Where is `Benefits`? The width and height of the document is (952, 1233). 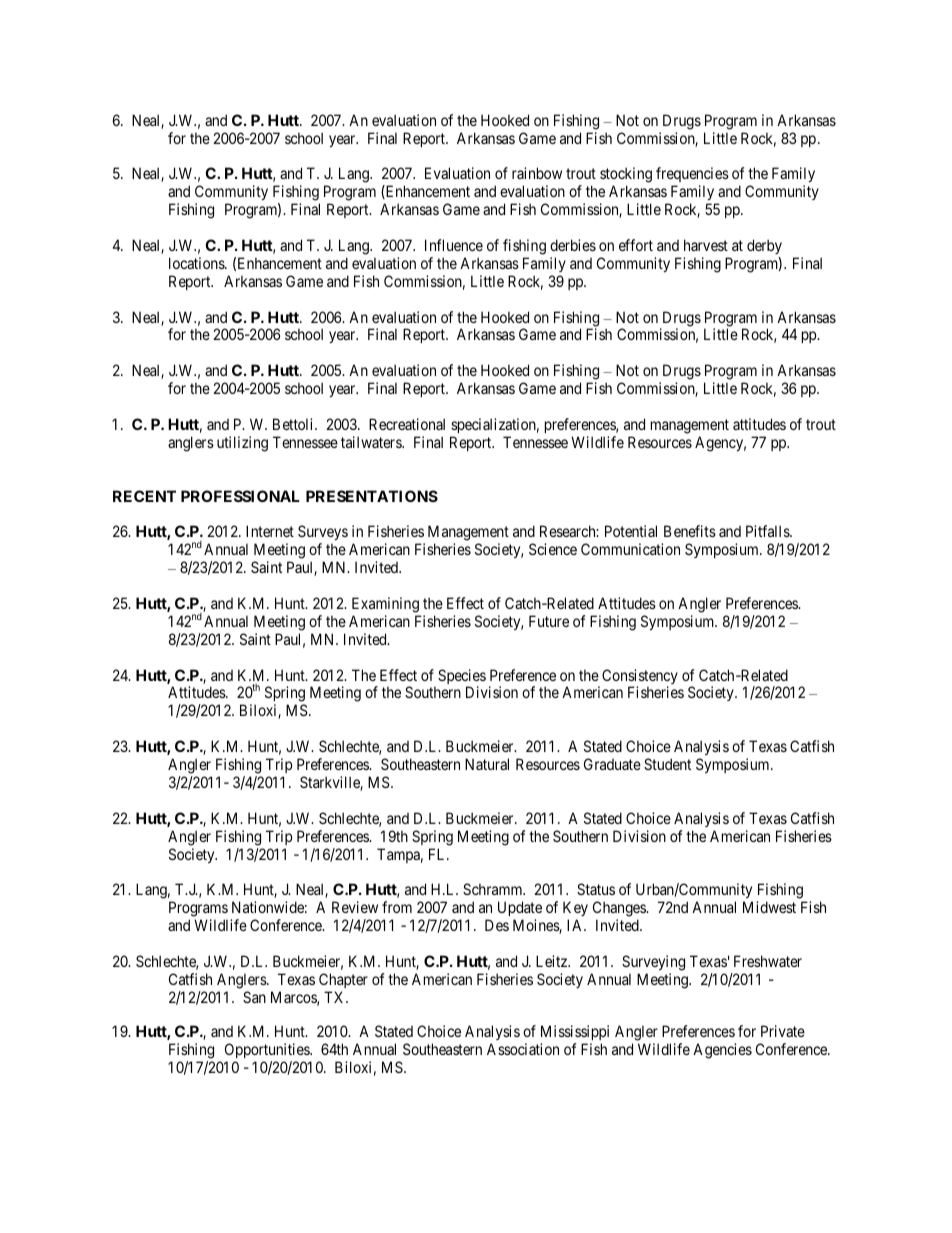
Benefits is located at coordinates (690, 531).
